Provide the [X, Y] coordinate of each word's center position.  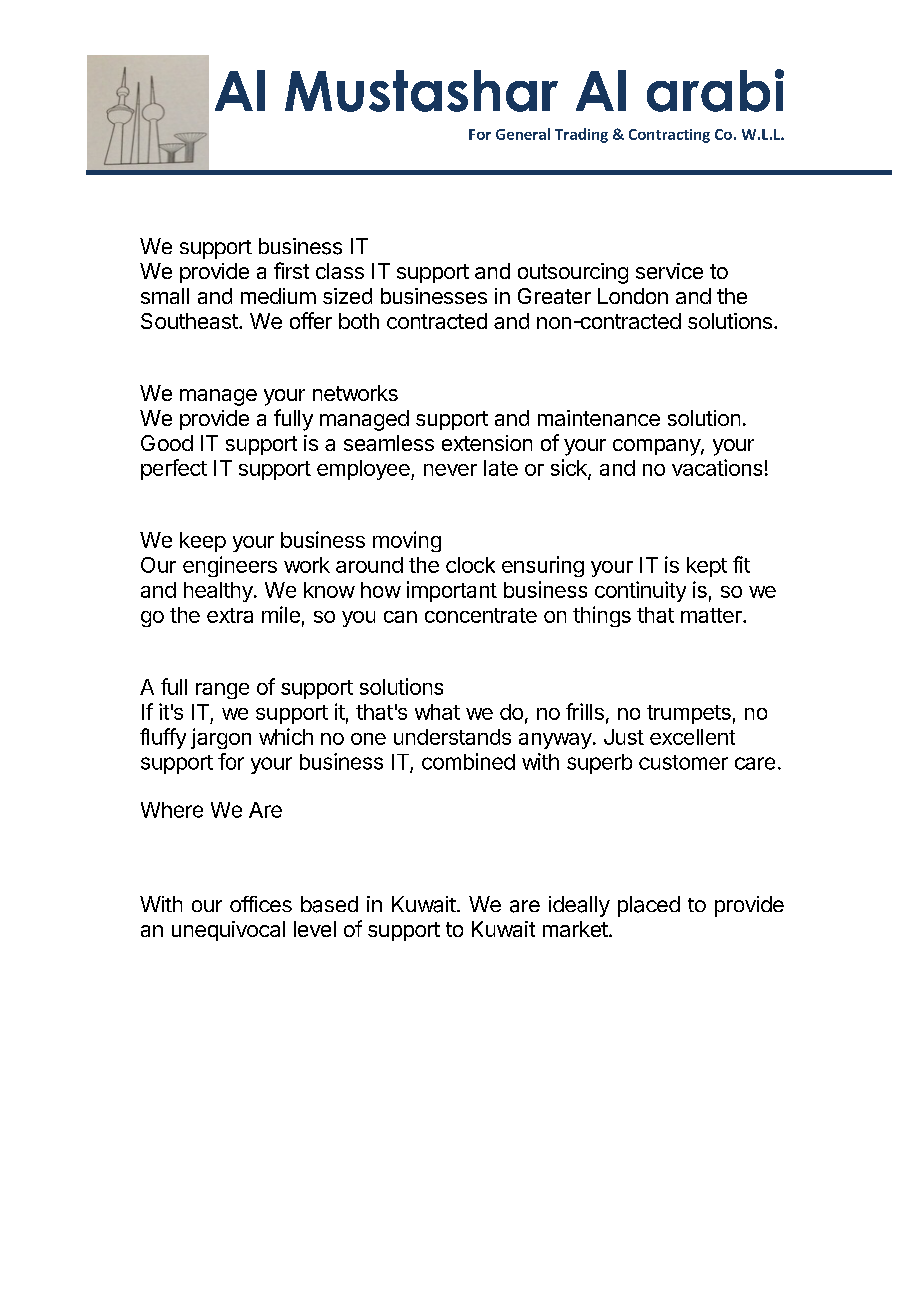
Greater [554, 296]
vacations [717, 467]
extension [487, 443]
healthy [219, 592]
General [523, 134]
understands [452, 737]
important [452, 591]
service [669, 271]
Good [167, 443]
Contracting [669, 136]
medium [278, 296]
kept [707, 567]
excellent [692, 737]
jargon [221, 738]
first [291, 270]
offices [261, 904]
